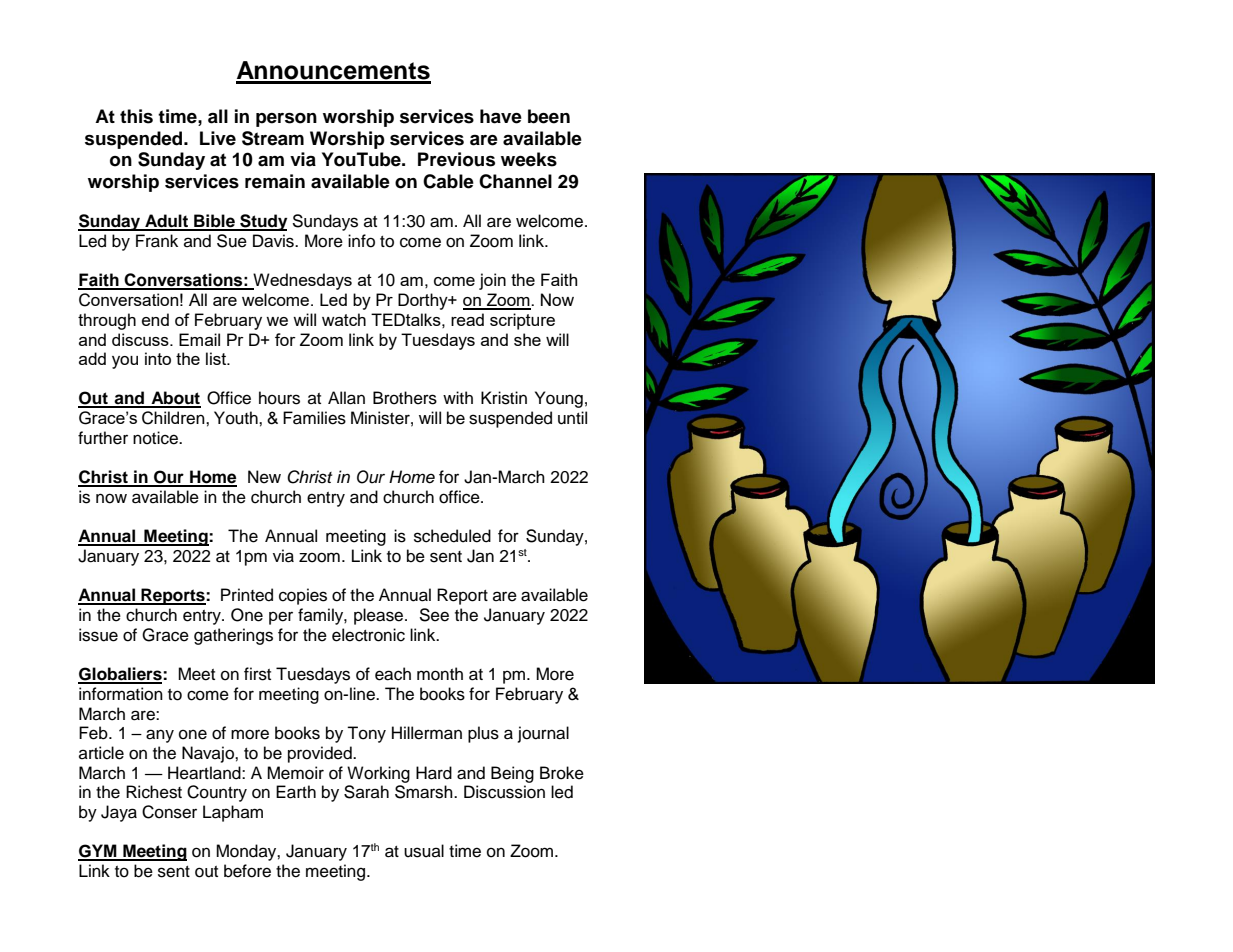 Image resolution: width=1233 pixels, height=952 pixels. Describe the element at coordinates (303, 596) in the screenshot. I see `copies` at that location.
